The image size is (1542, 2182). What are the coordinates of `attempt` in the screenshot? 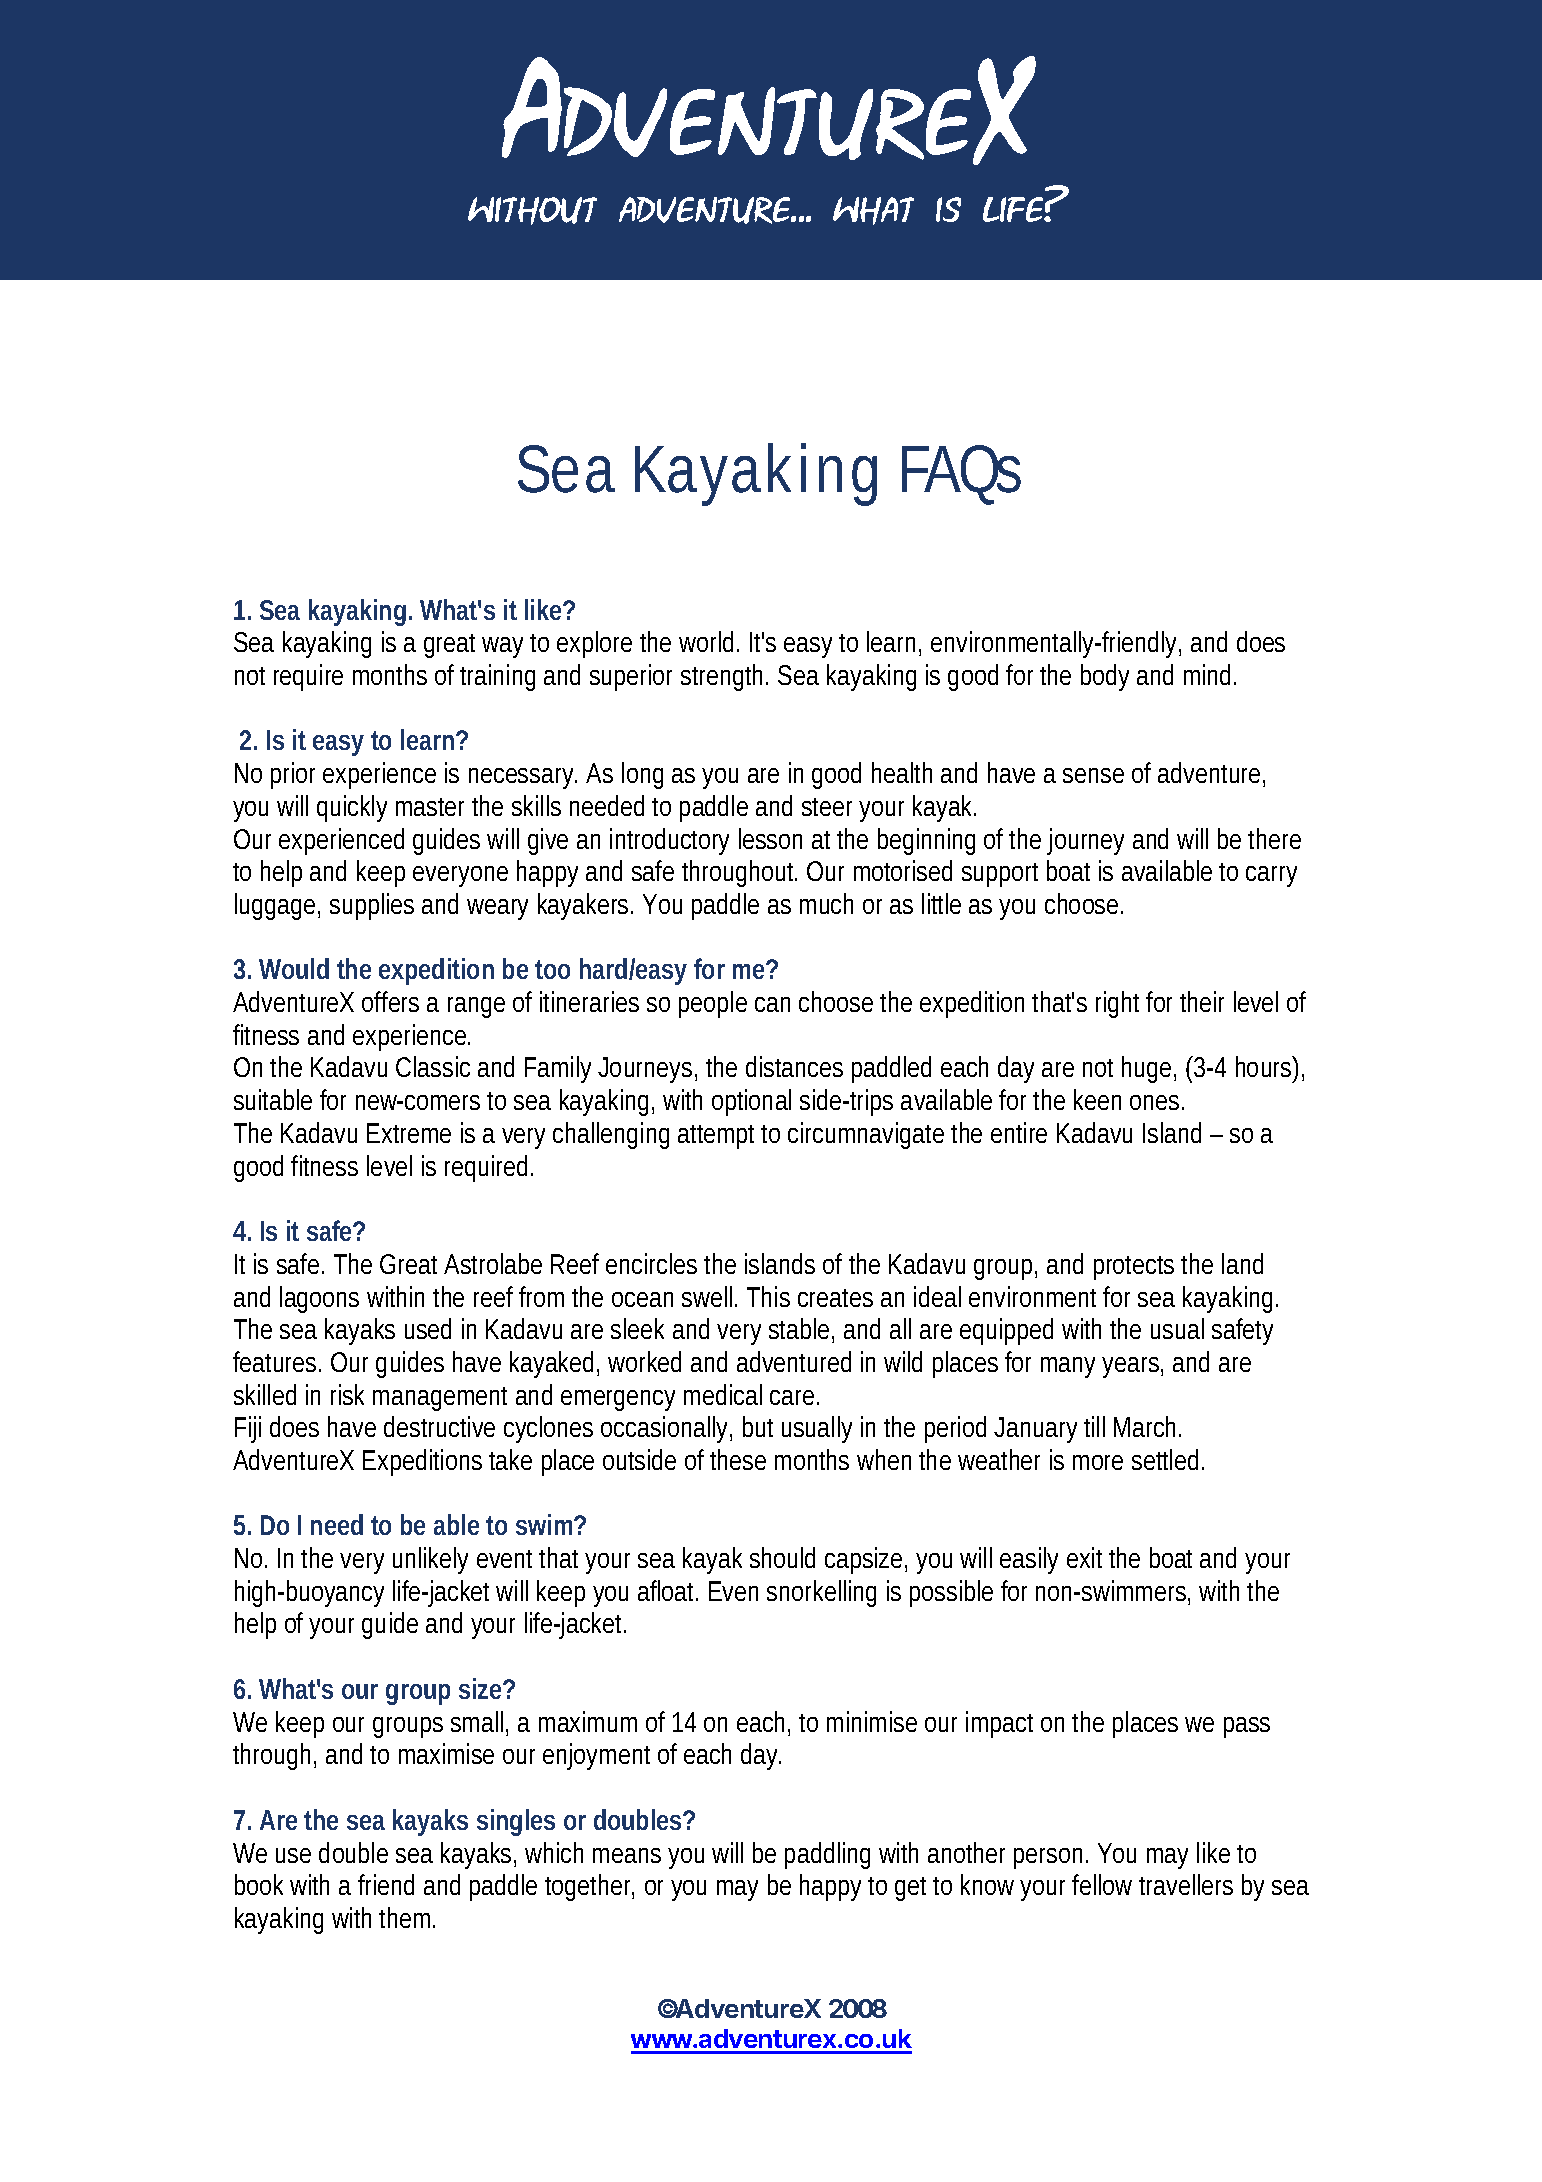 It's located at (720, 1137).
